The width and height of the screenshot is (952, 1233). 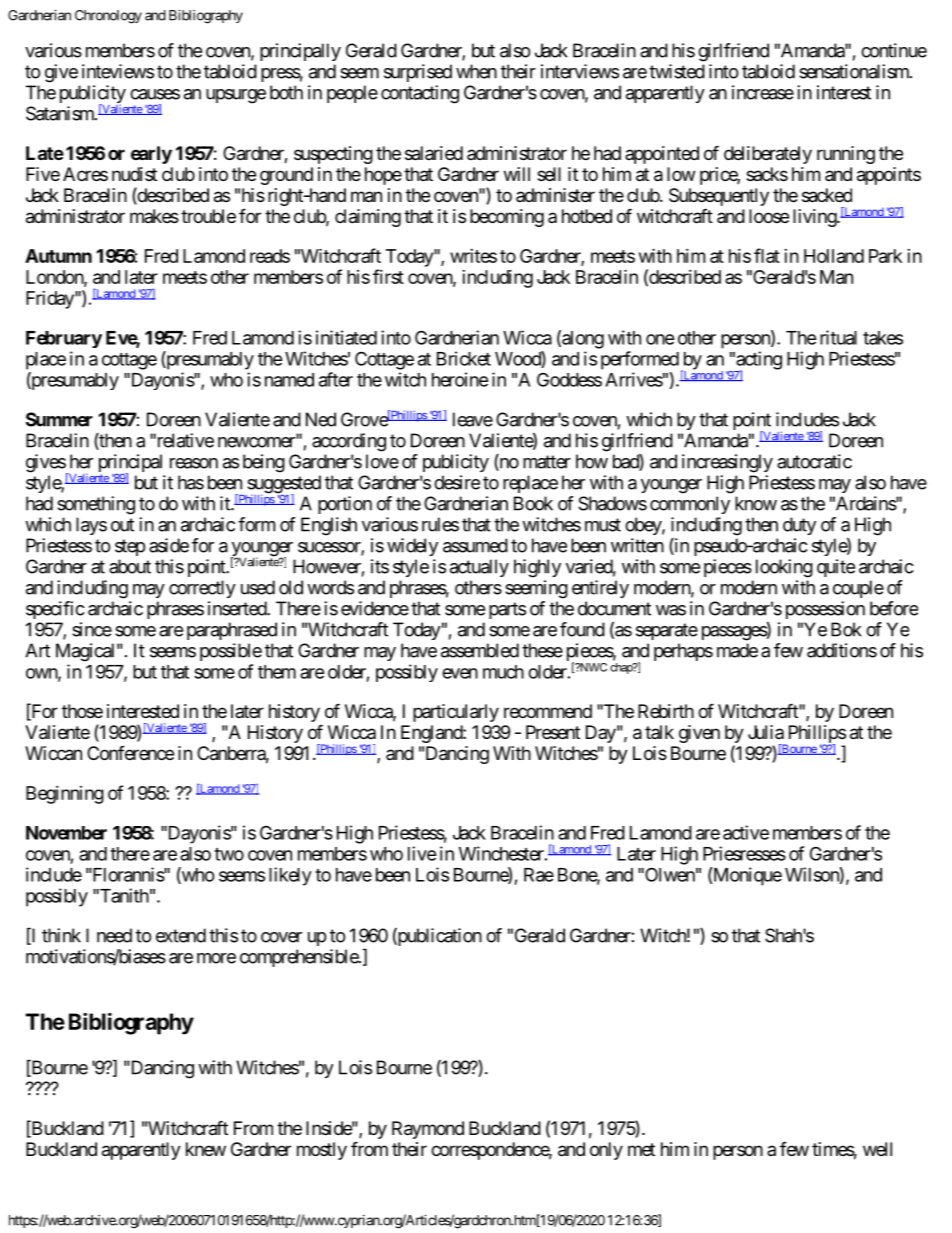 I want to click on Chronology, so click(x=108, y=17).
